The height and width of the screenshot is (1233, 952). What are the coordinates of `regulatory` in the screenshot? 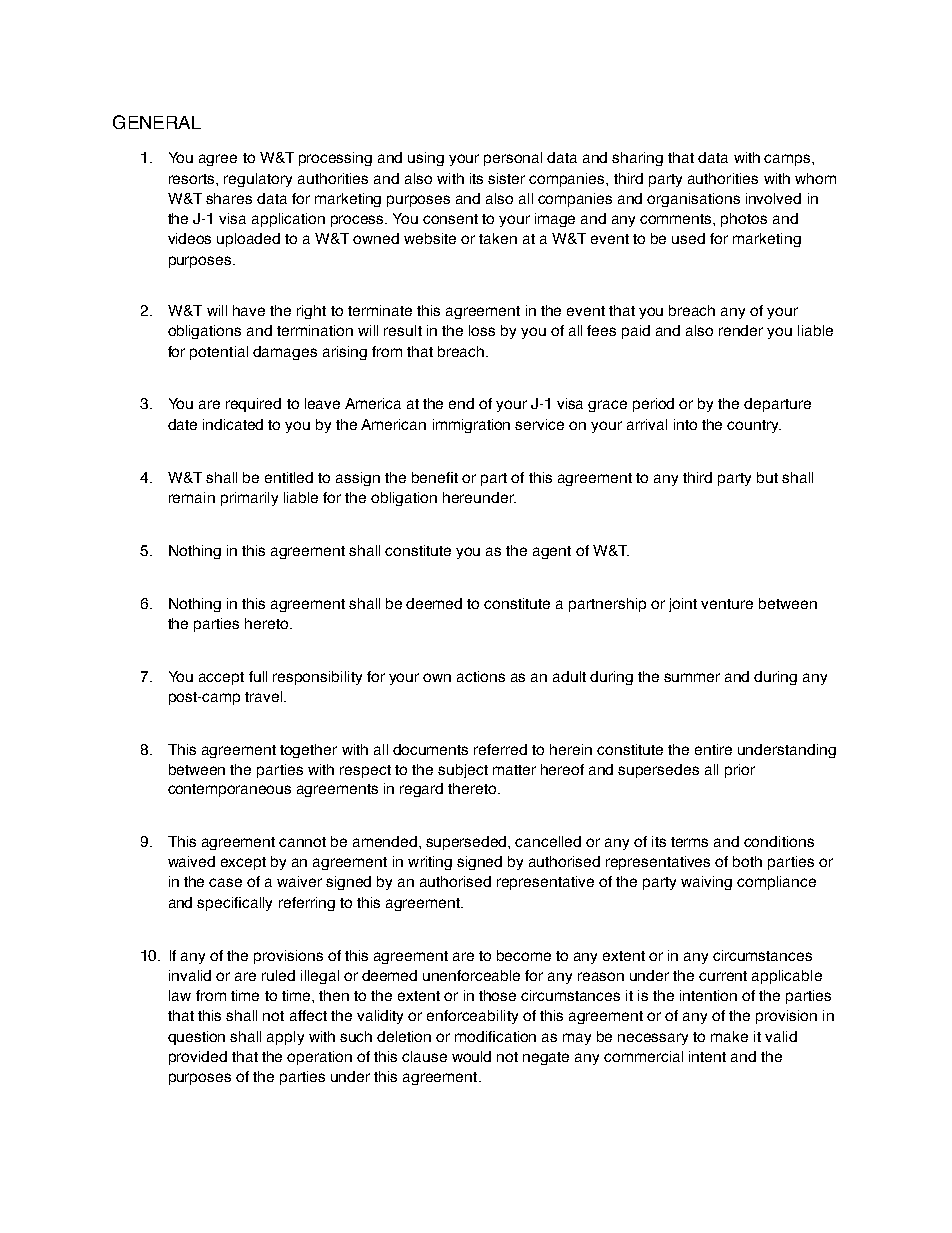 It's located at (258, 180).
